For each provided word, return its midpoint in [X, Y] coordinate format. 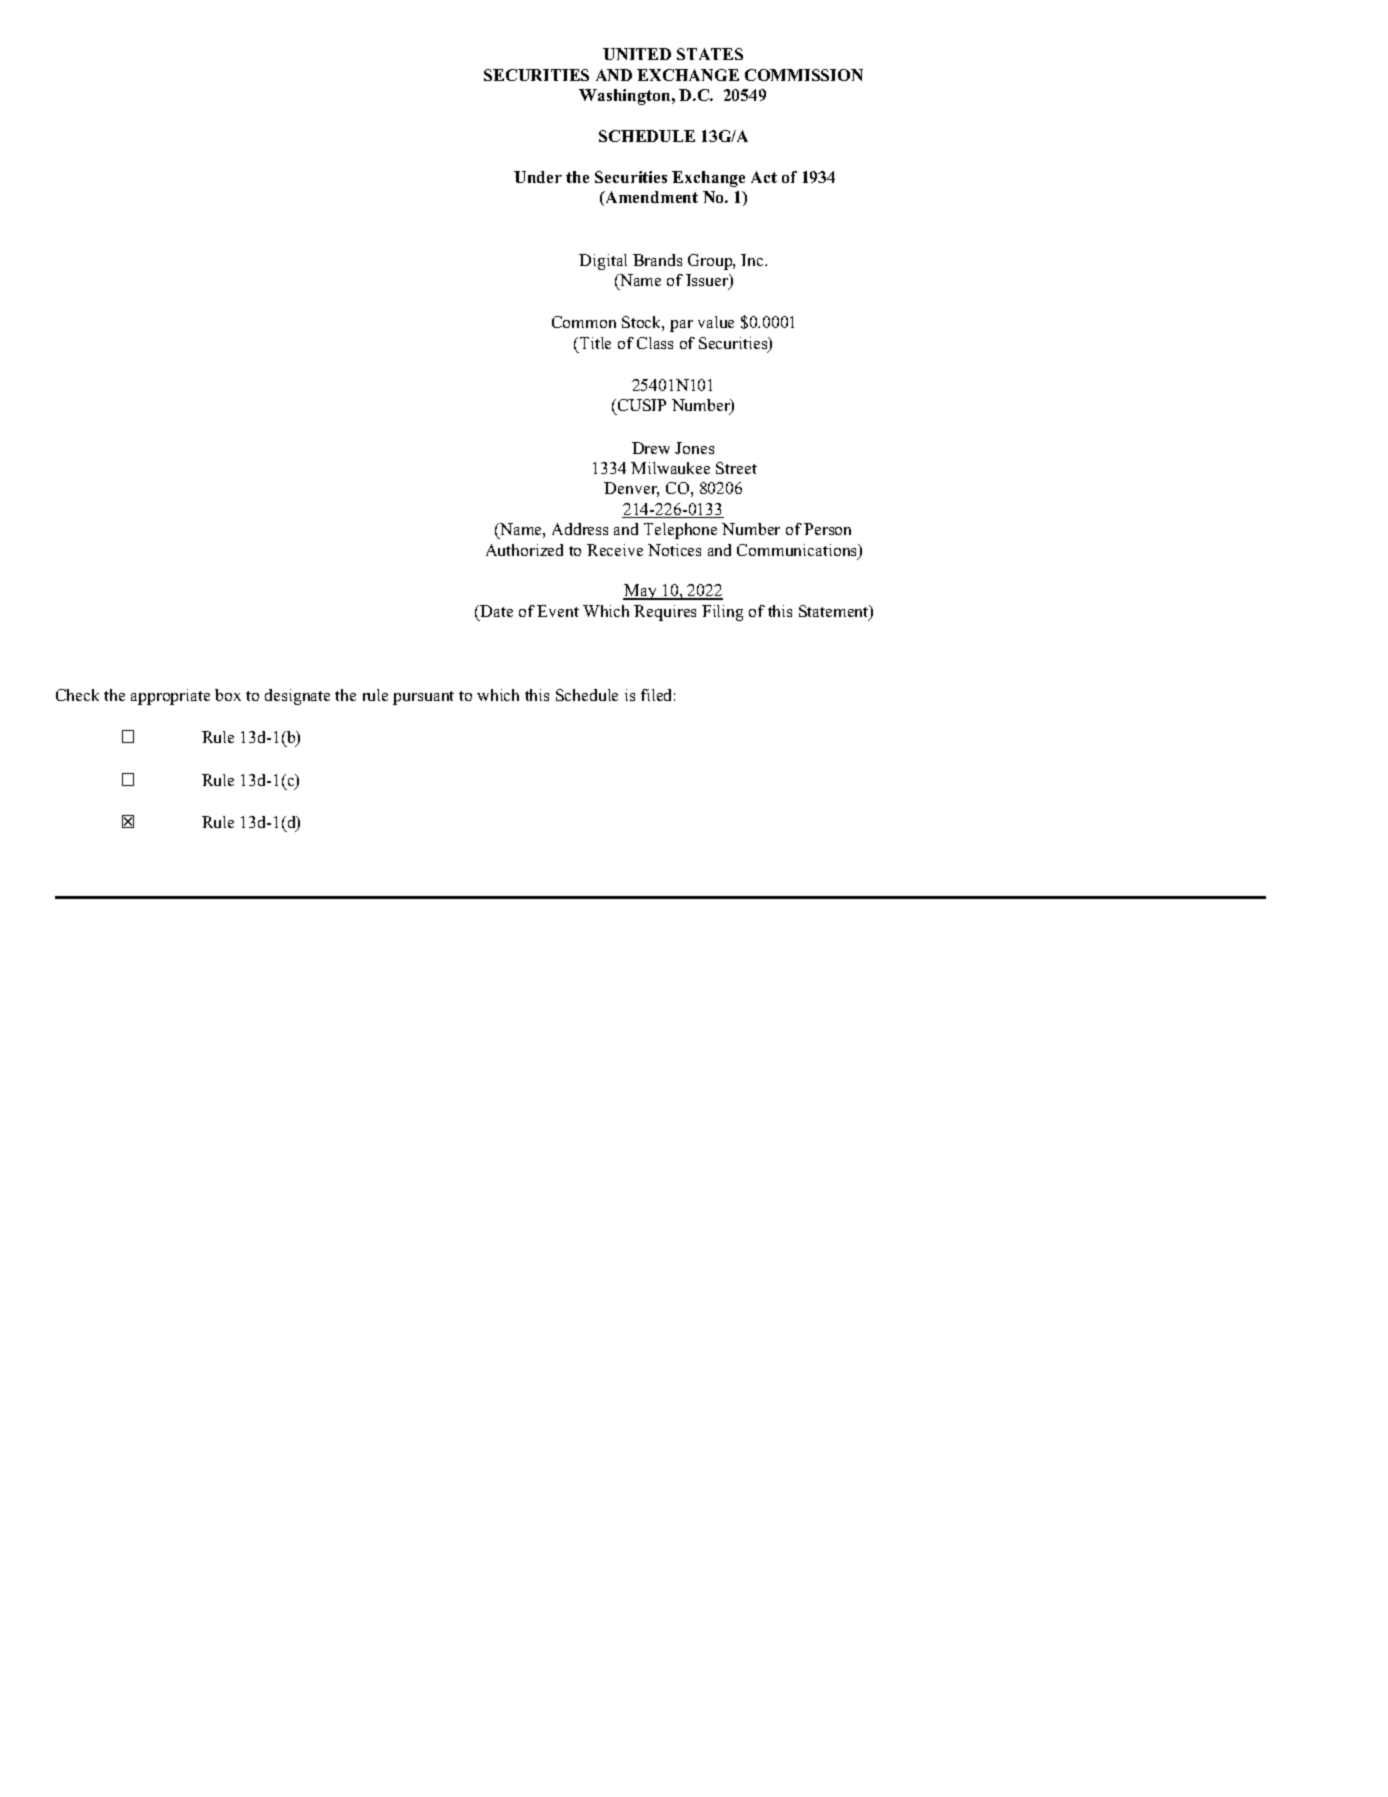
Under [538, 177]
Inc [753, 260]
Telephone [680, 531]
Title [595, 343]
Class [655, 343]
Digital [603, 262]
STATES [710, 54]
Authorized [524, 550]
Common [584, 322]
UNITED [637, 54]
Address [580, 529]
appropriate [170, 697]
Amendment [650, 198]
